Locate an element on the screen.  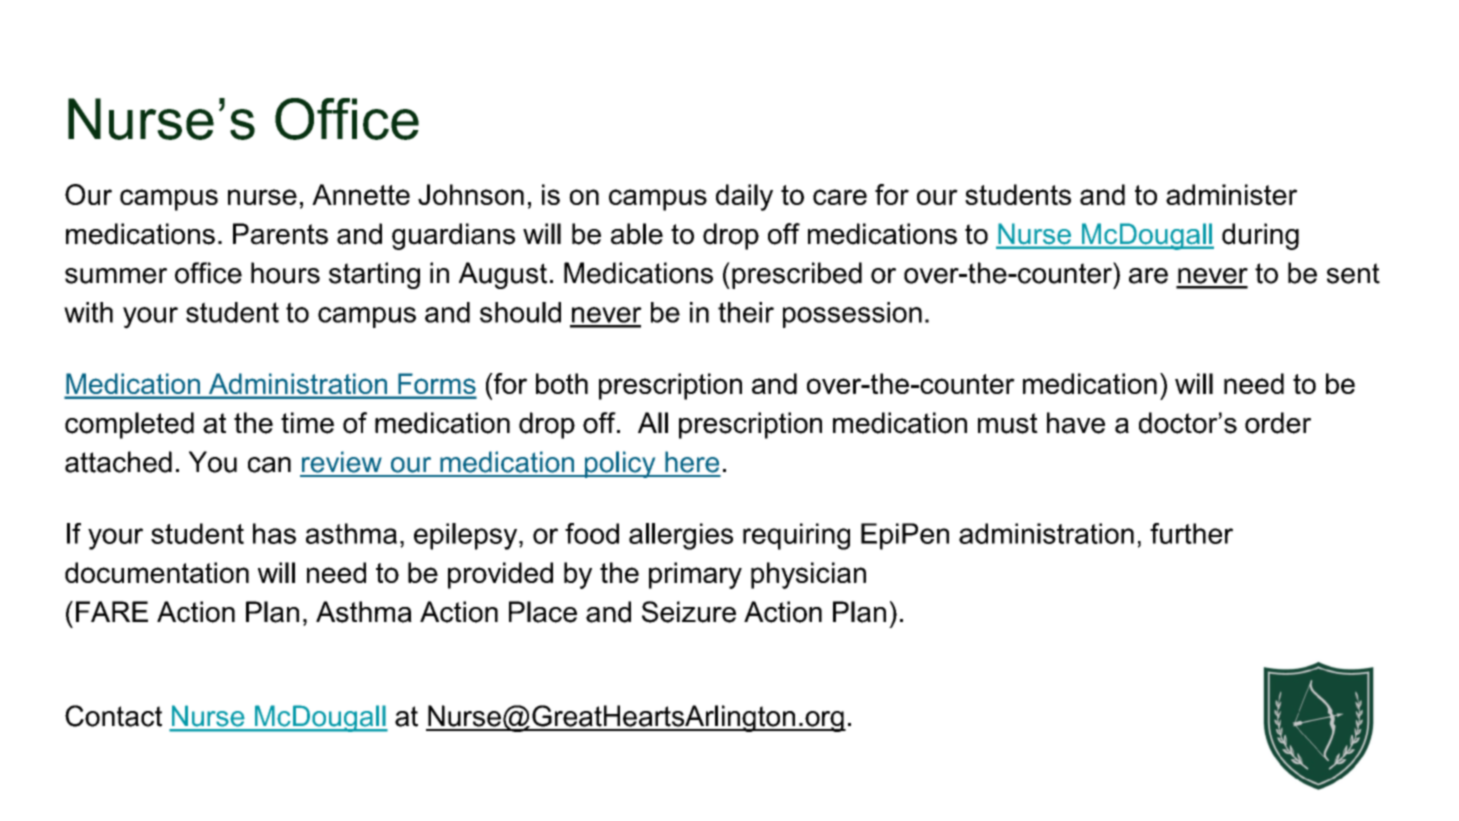
administer is located at coordinates (1231, 194).
